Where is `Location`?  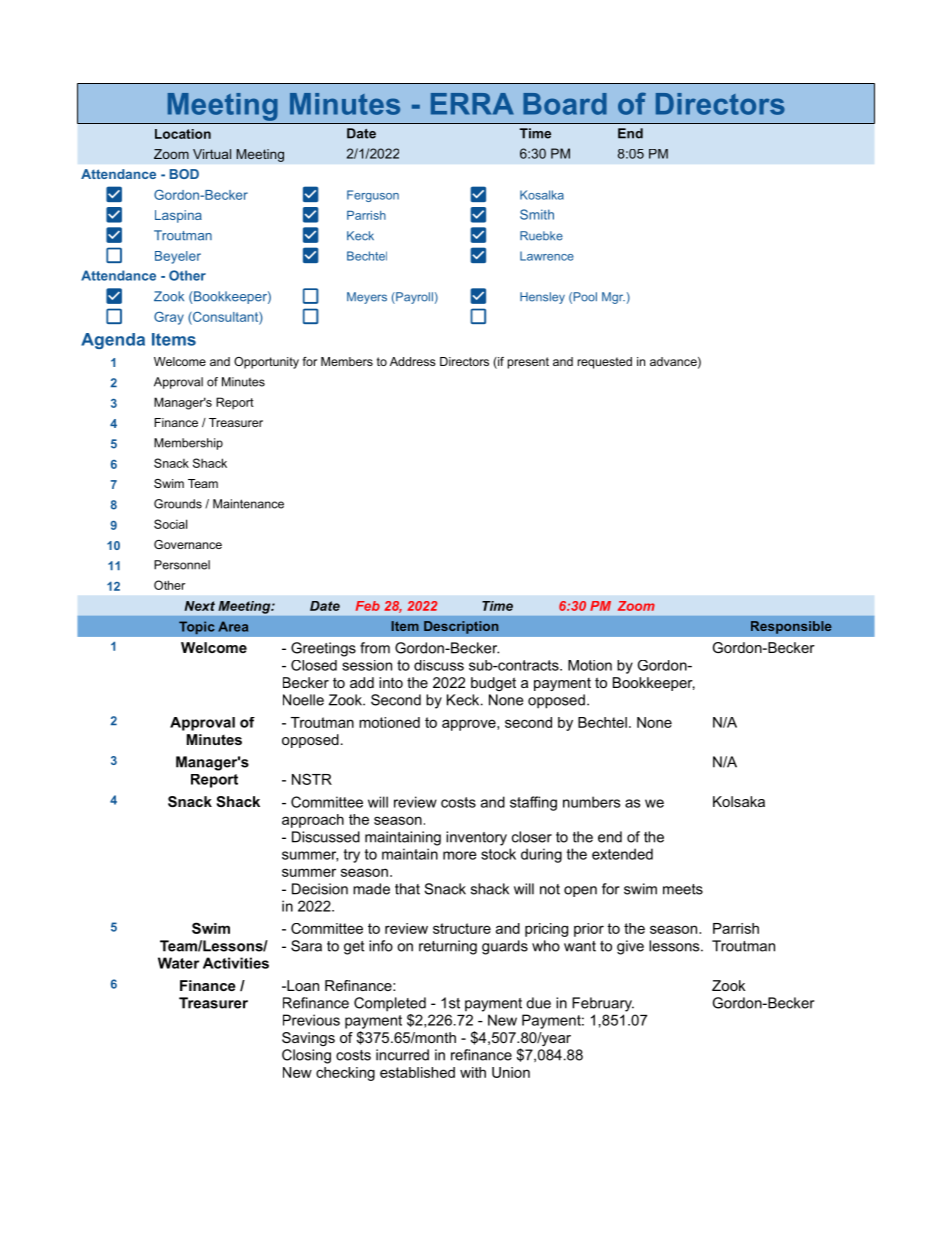 Location is located at coordinates (183, 134).
